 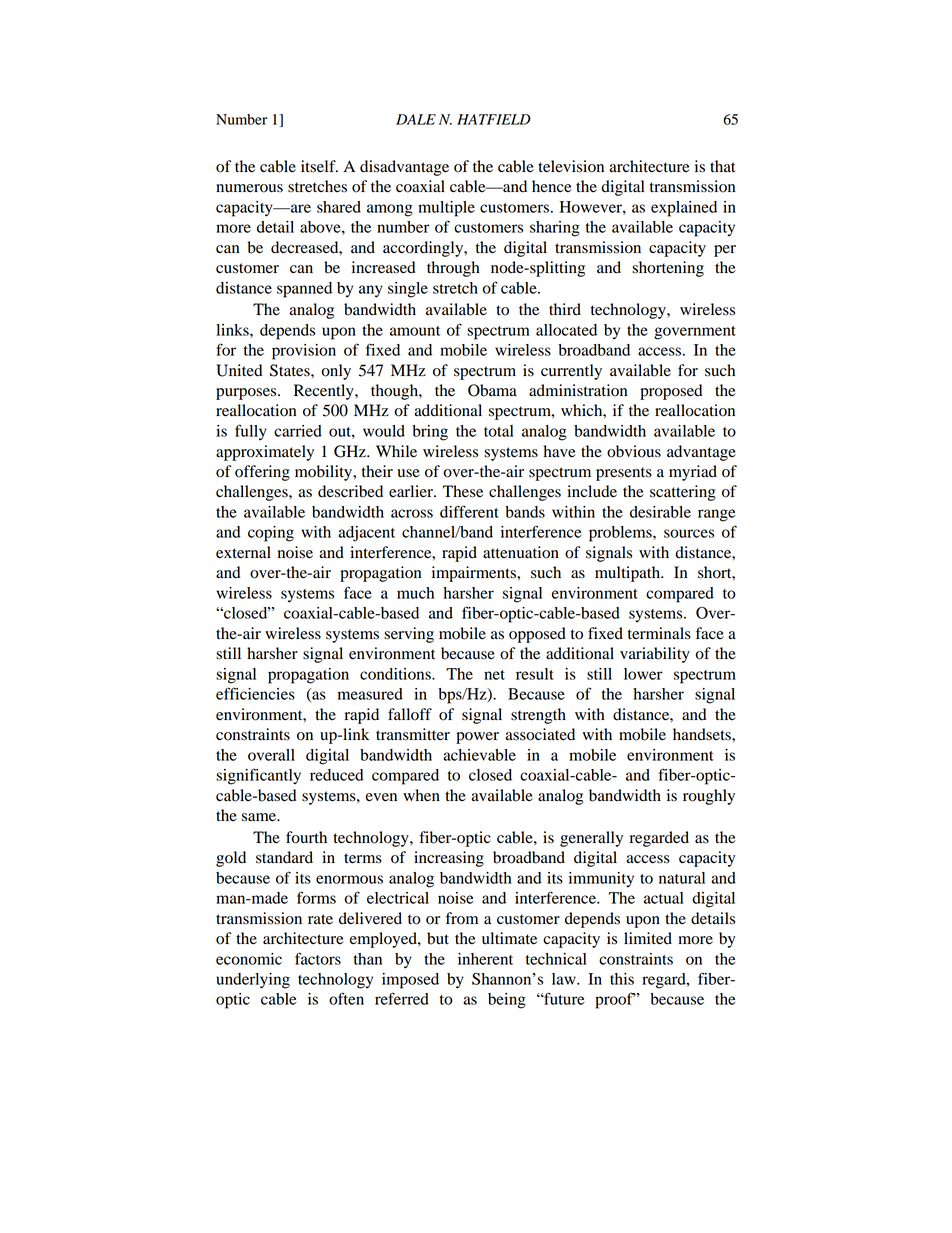 What do you see at coordinates (722, 166) in the screenshot?
I see `that` at bounding box center [722, 166].
